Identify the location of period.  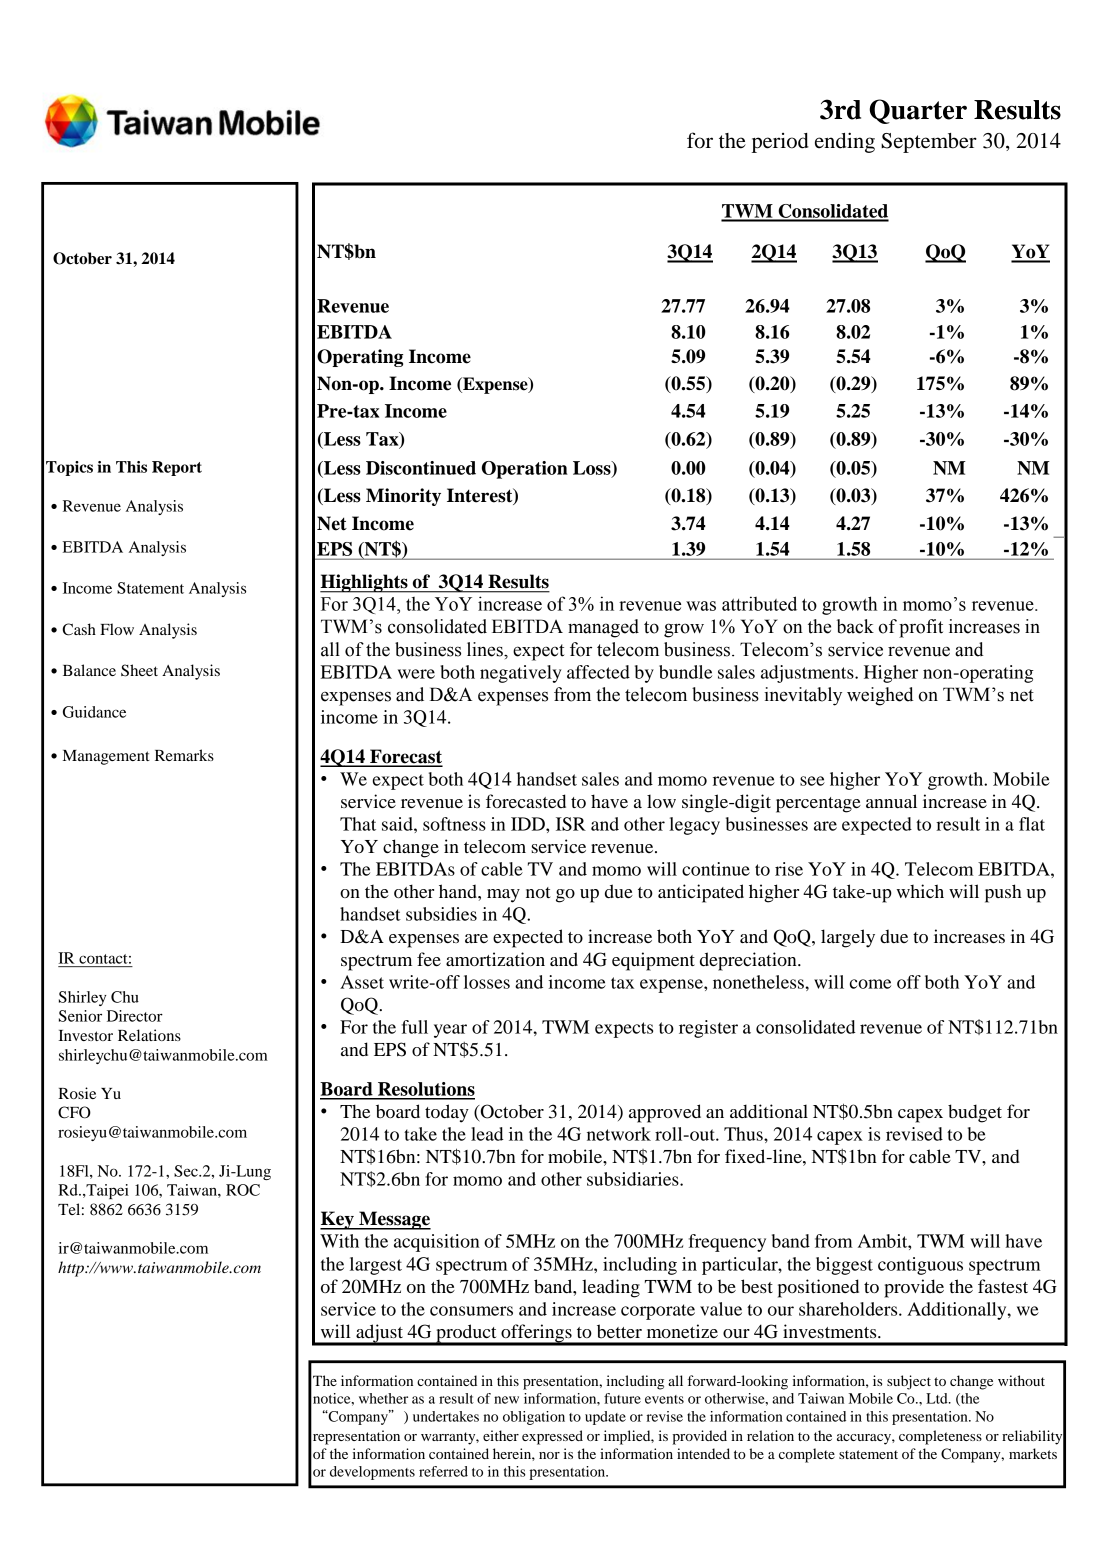
(780, 143).
